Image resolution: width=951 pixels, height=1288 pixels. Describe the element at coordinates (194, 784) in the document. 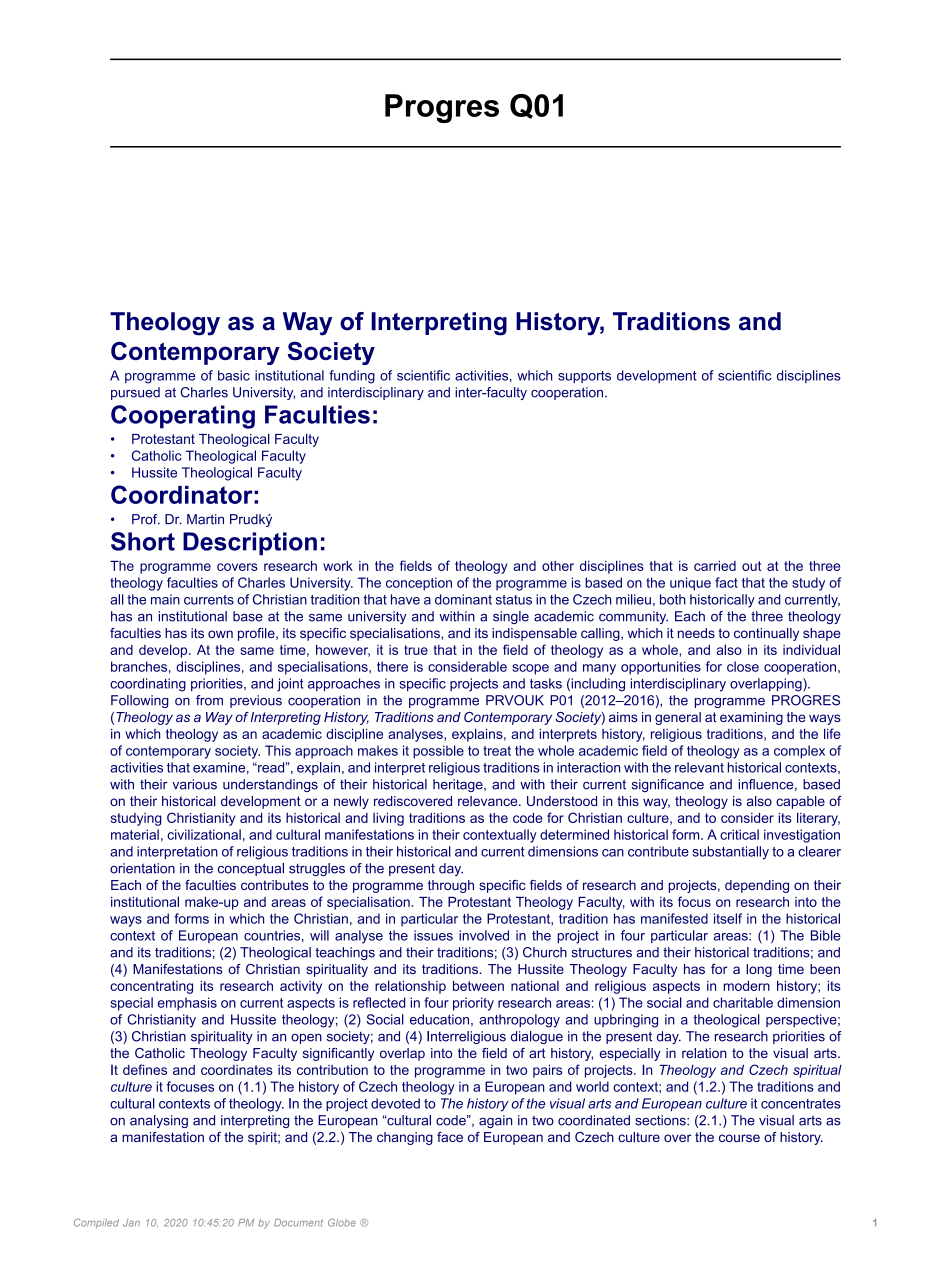

I see `various` at that location.
